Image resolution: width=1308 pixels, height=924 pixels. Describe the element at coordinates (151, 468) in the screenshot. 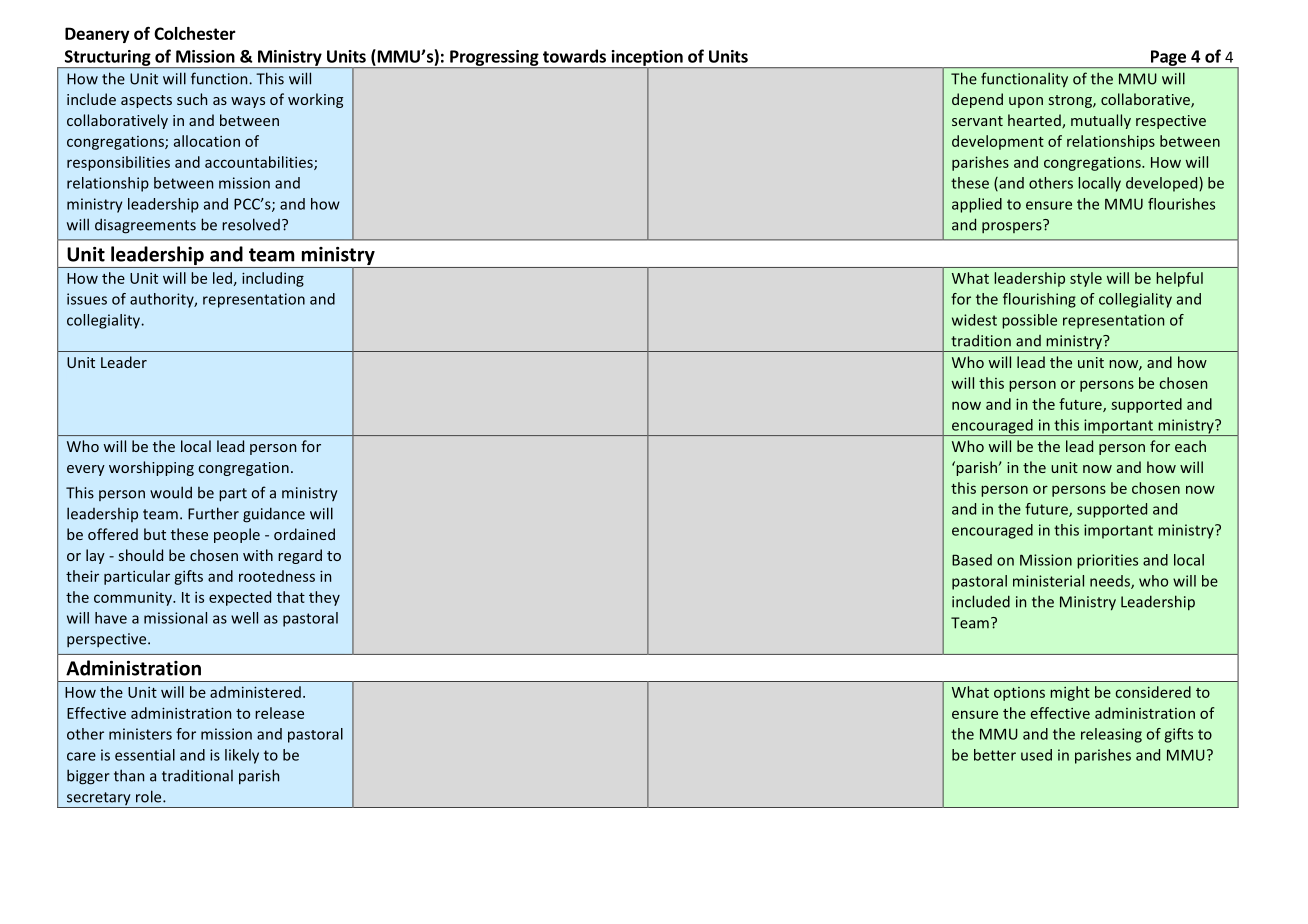

I see `worshipping` at that location.
